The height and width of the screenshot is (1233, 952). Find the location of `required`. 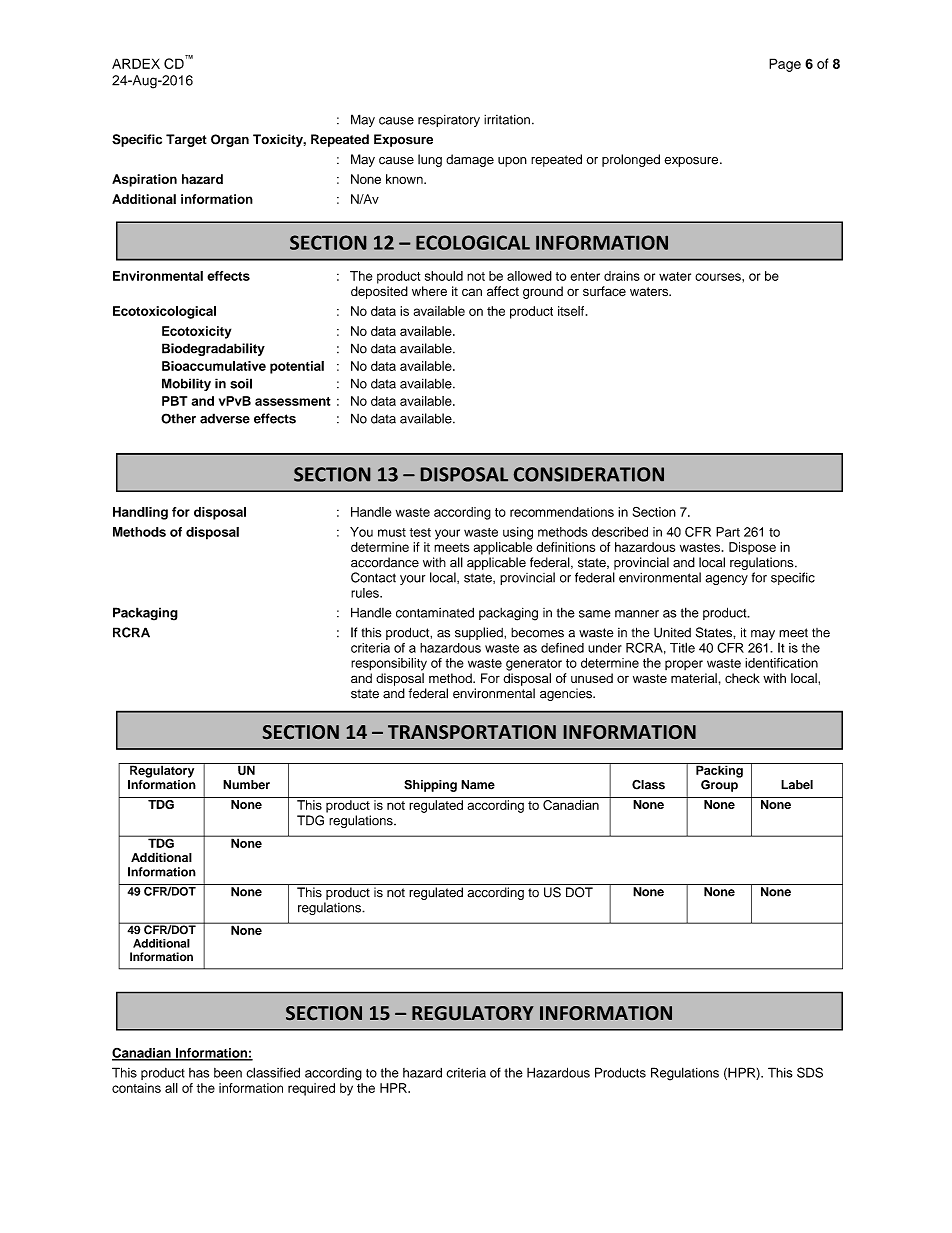

required is located at coordinates (311, 1089).
